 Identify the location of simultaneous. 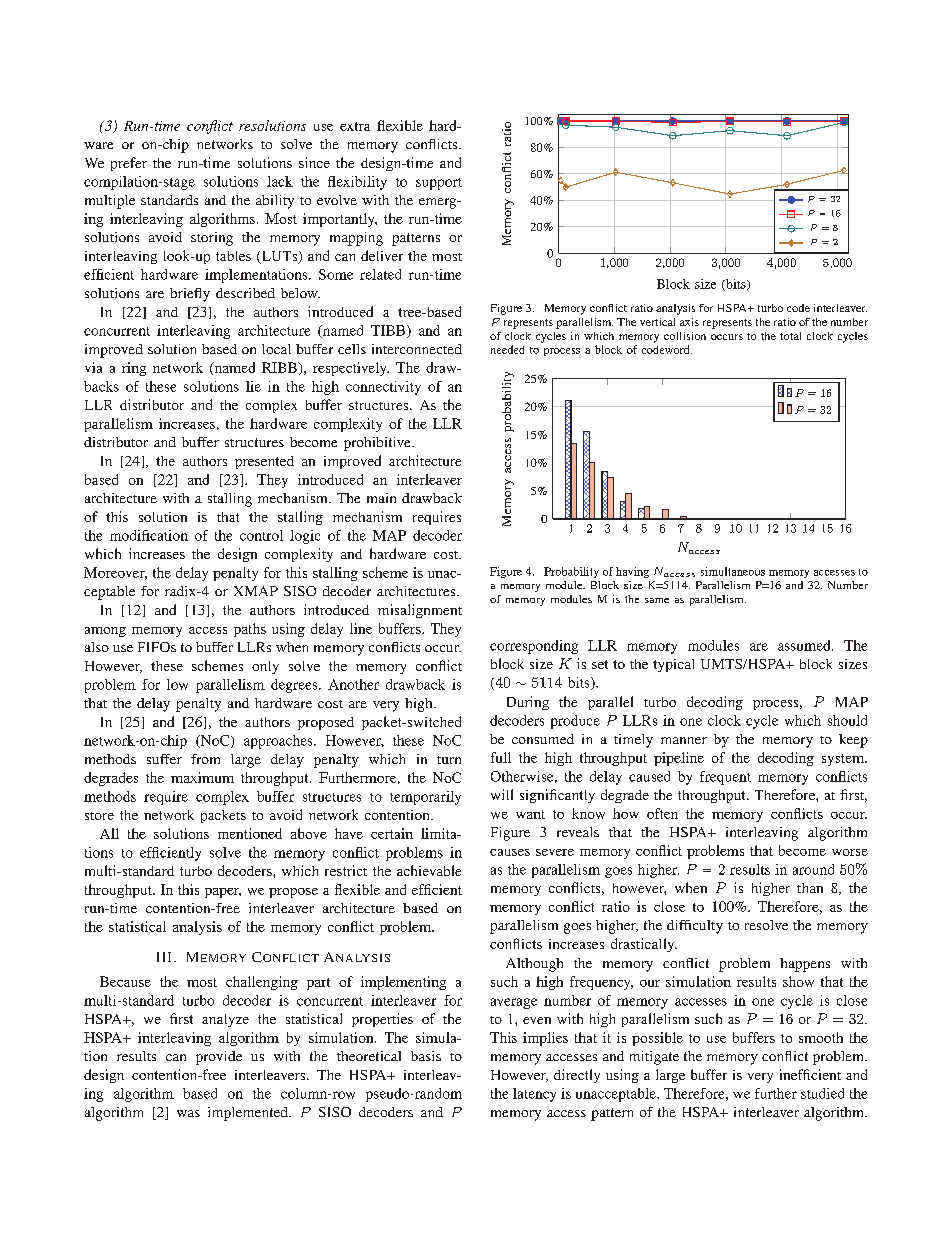
(733, 571).
